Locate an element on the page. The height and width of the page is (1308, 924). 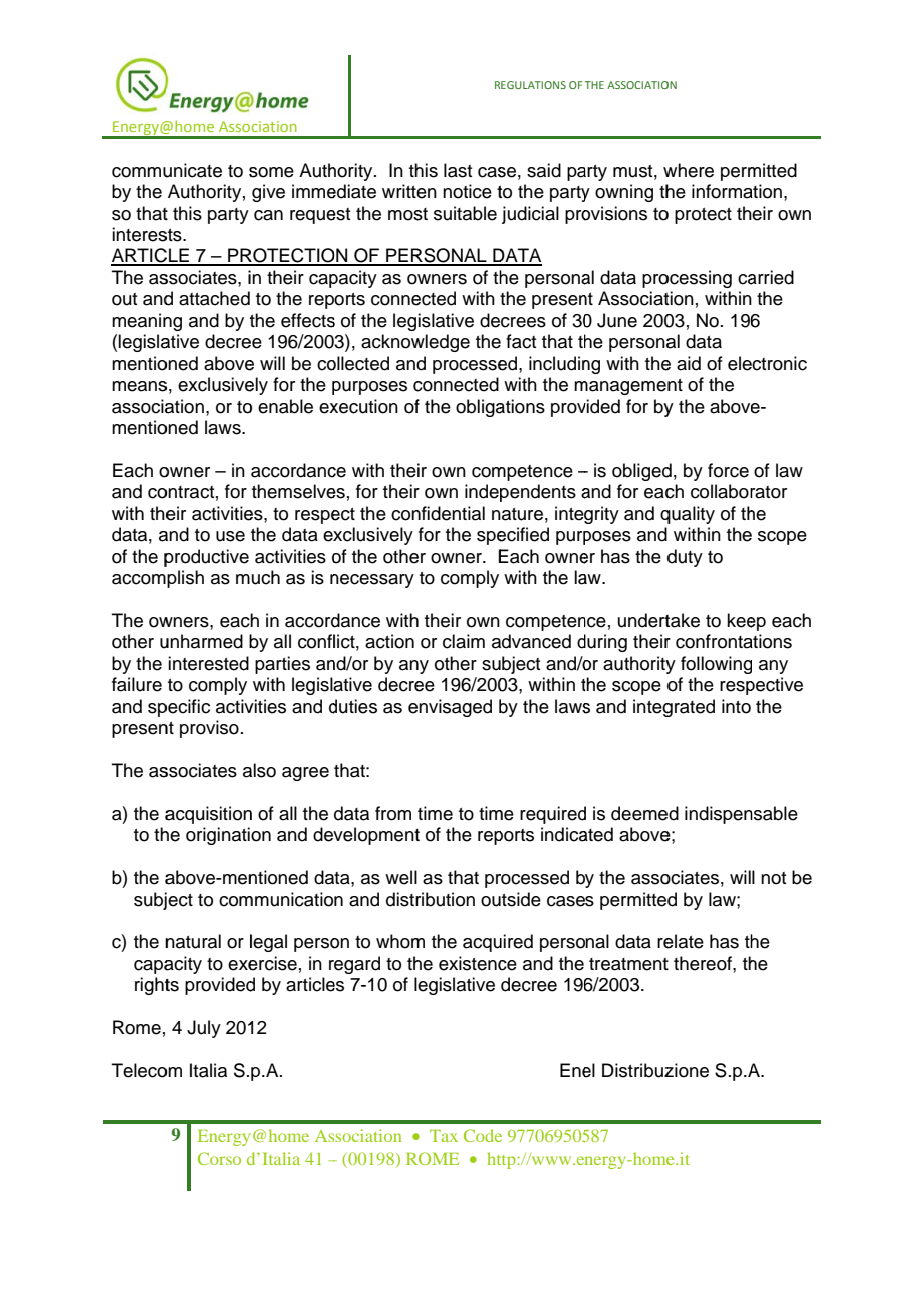
Corso is located at coordinates (219, 1158).
